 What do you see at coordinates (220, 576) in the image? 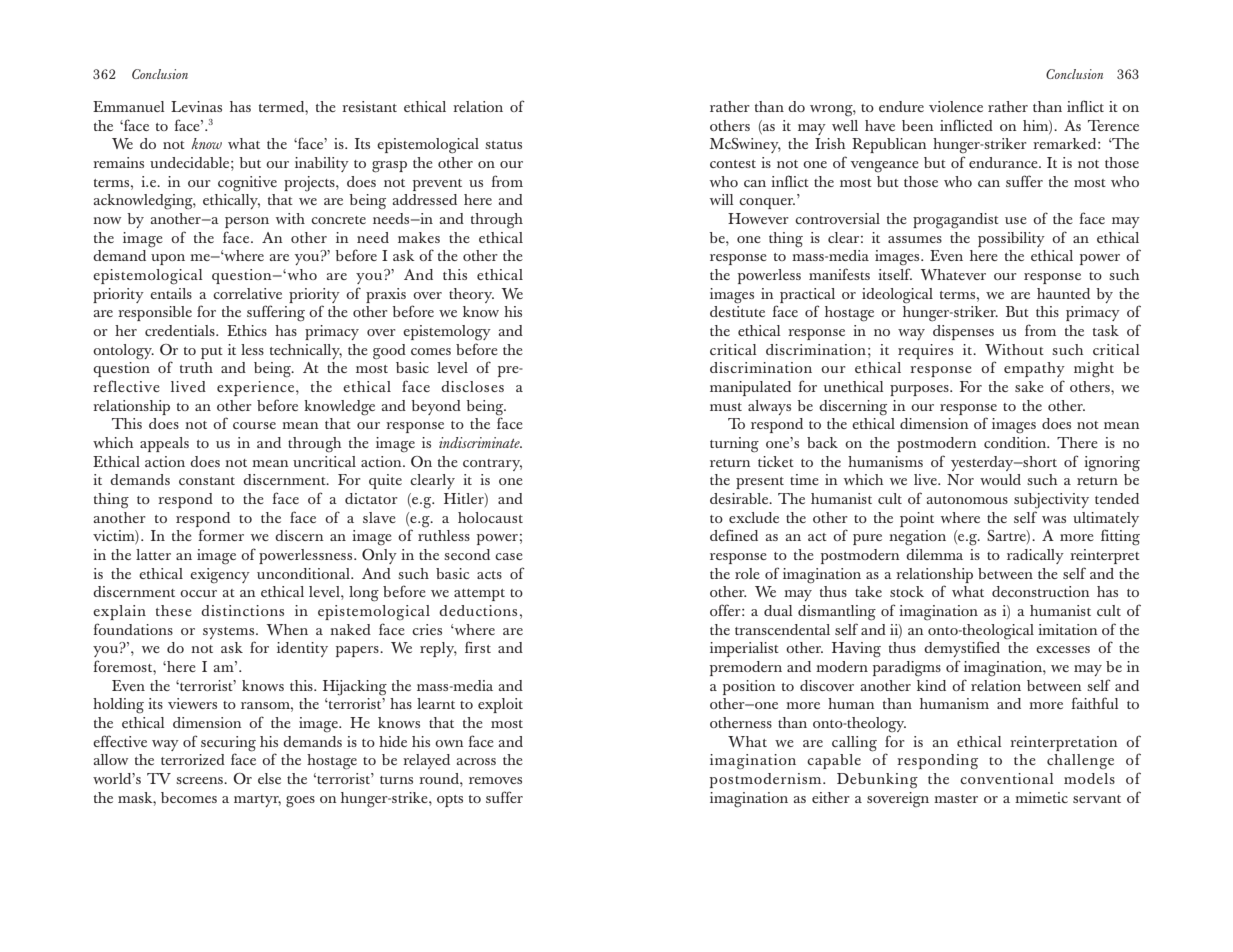
I see `exigency` at bounding box center [220, 576].
